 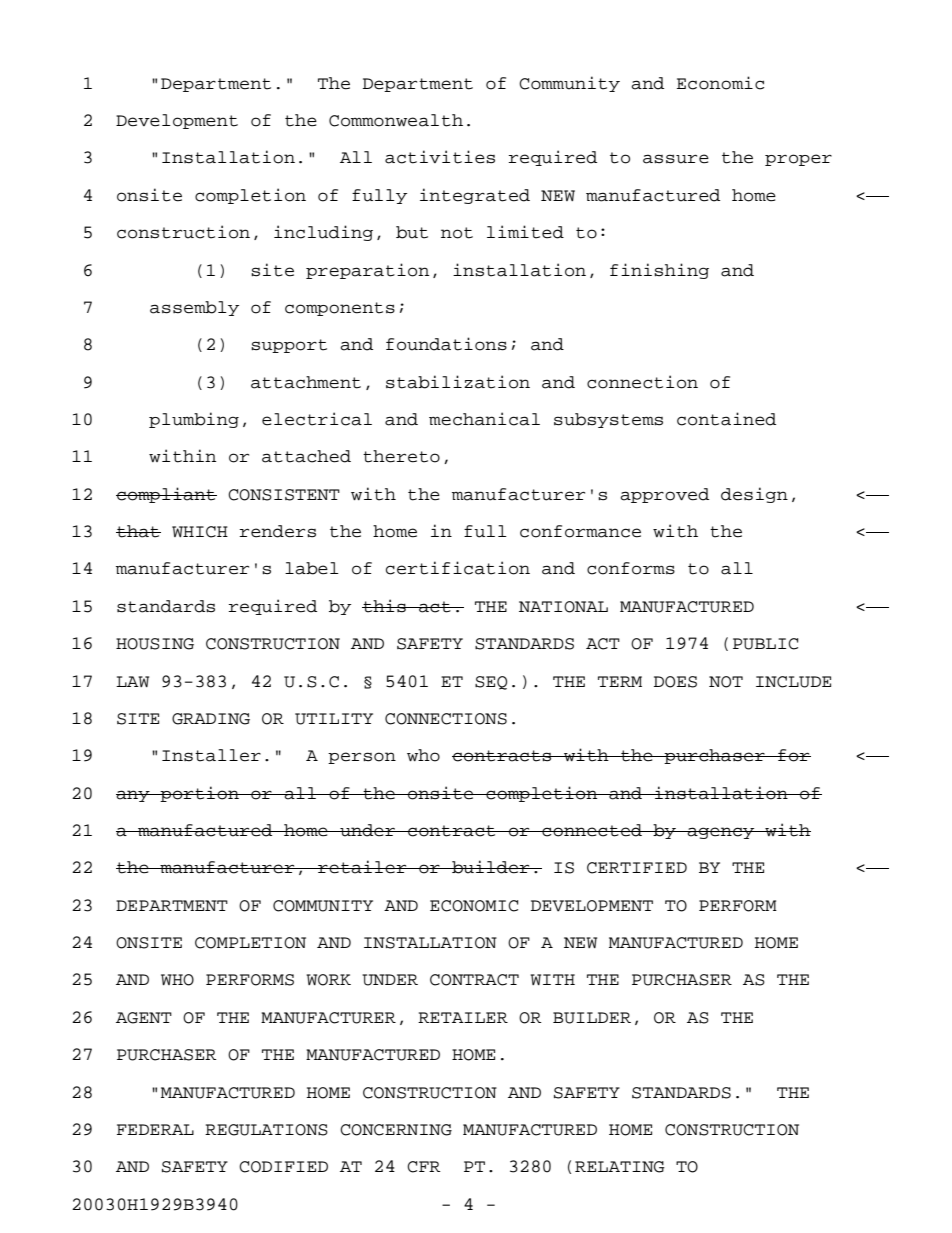 I want to click on PUBLIC, so click(x=765, y=644).
